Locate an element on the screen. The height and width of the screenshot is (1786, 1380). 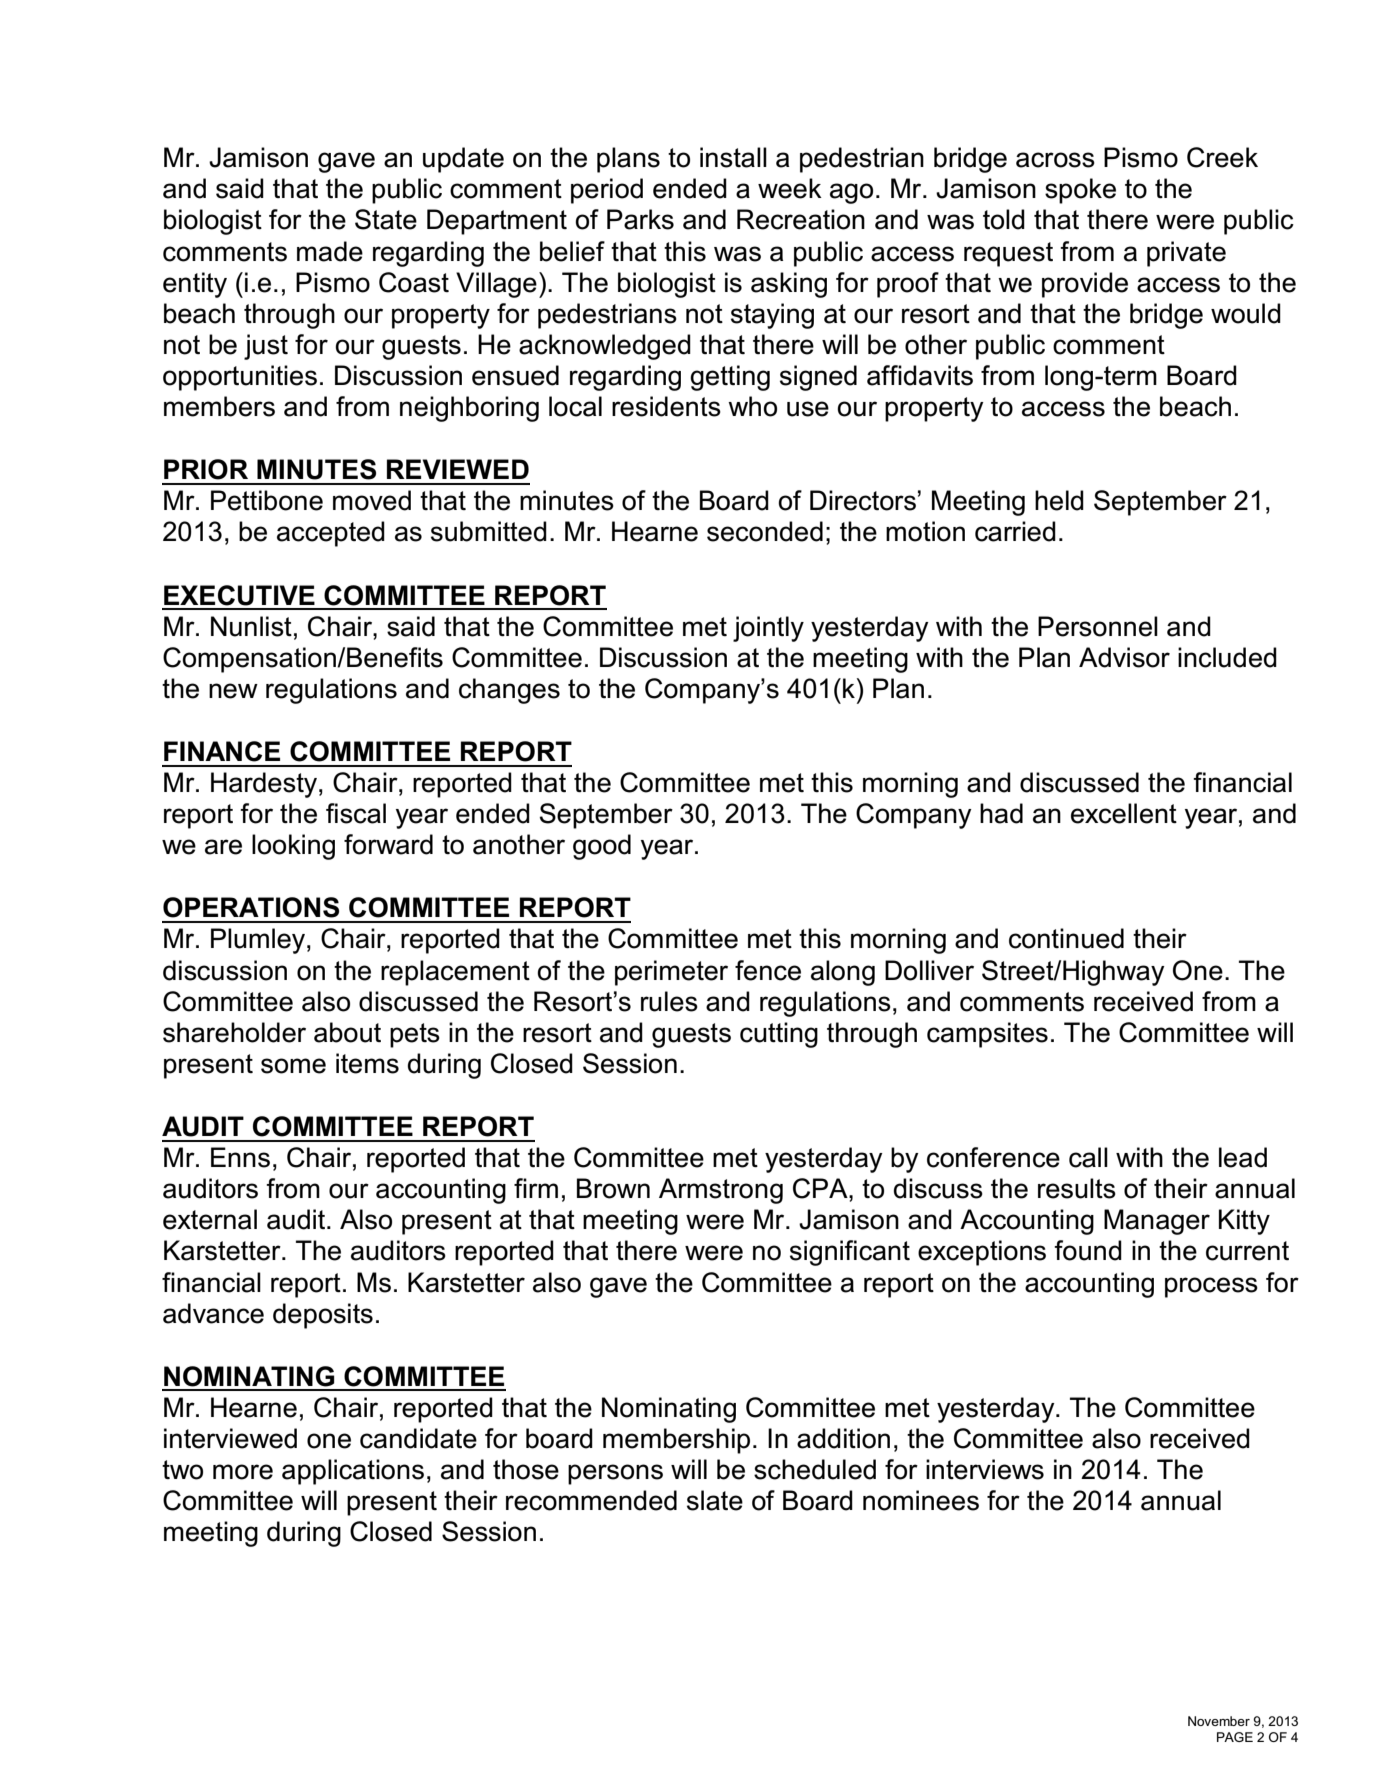
slate is located at coordinates (715, 1500).
